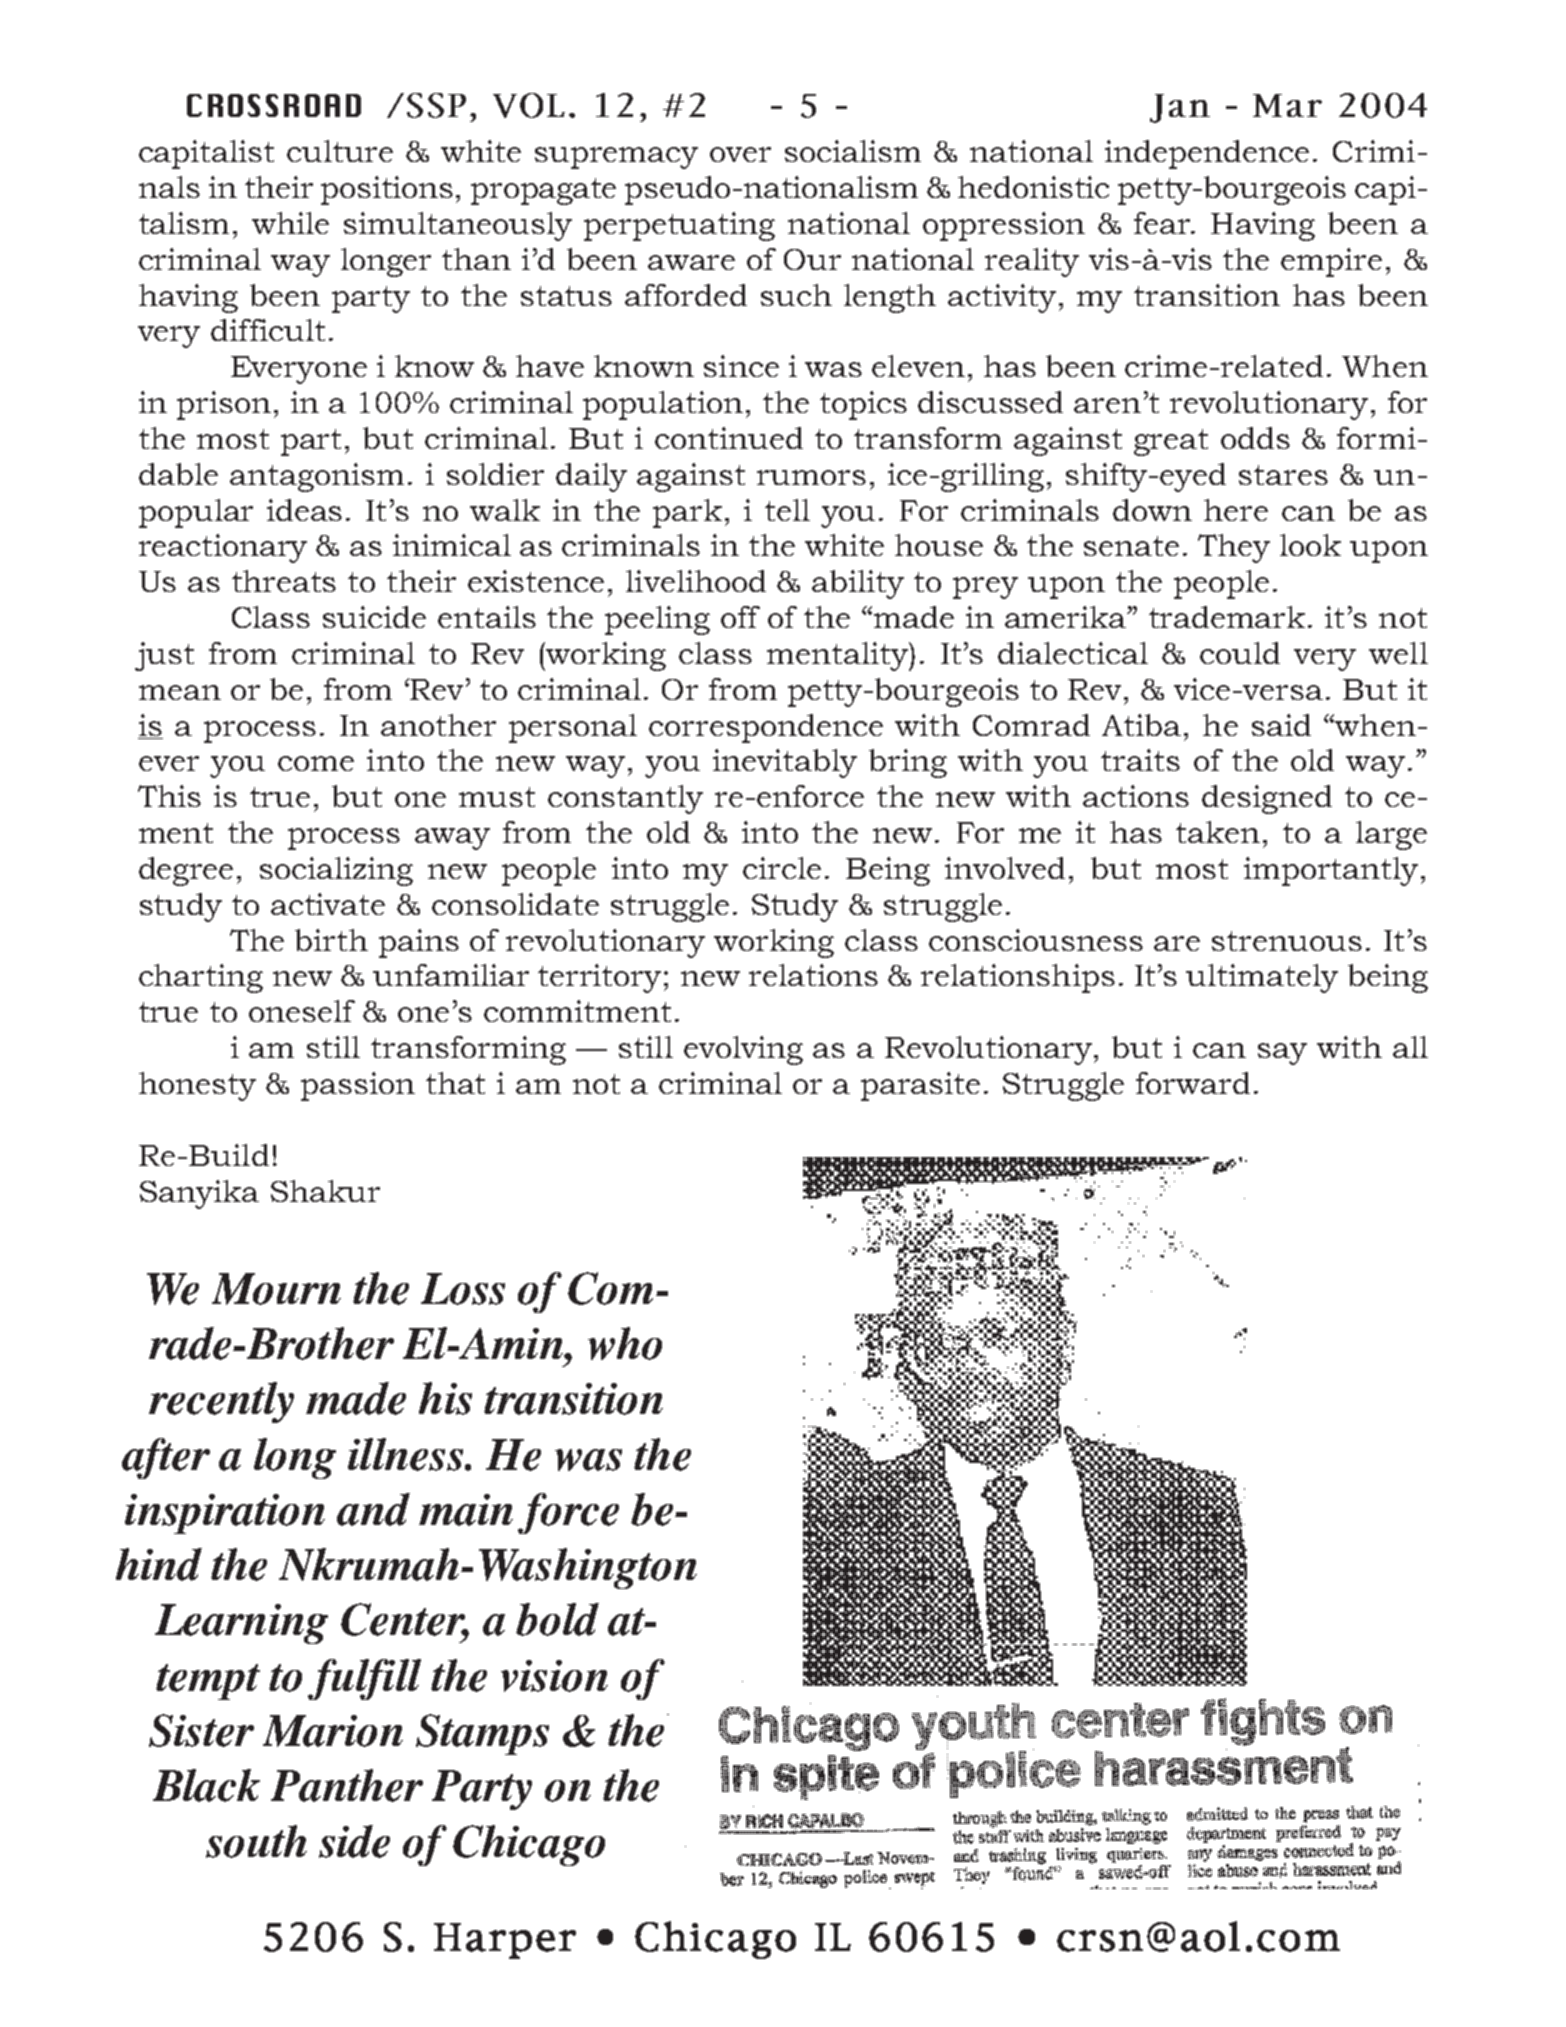 The height and width of the screenshot is (2027, 1566). What do you see at coordinates (354, 1841) in the screenshot?
I see `side` at bounding box center [354, 1841].
